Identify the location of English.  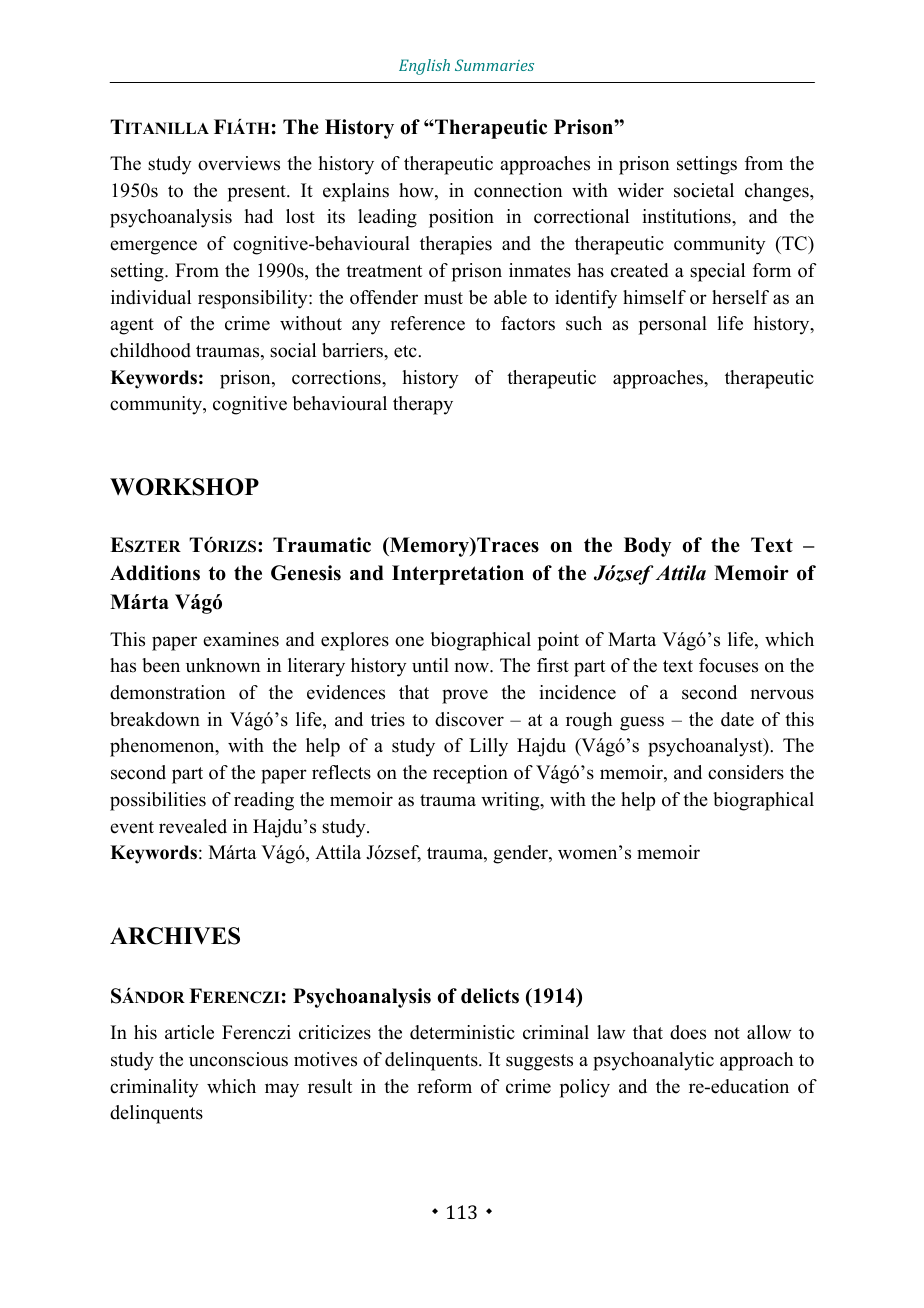
(424, 67).
